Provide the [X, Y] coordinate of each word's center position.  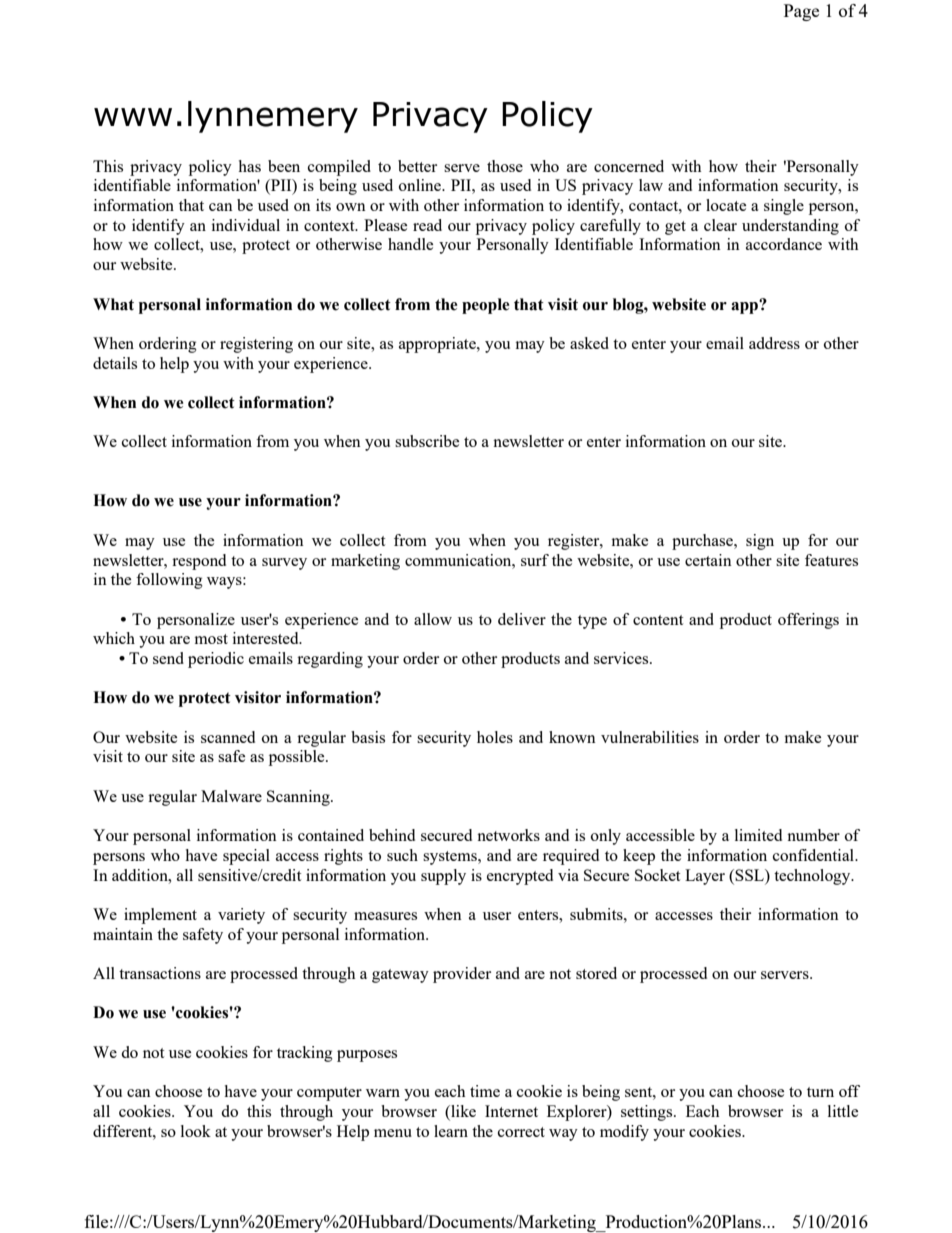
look [196, 1131]
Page [801, 12]
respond [199, 562]
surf [535, 560]
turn [820, 1092]
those [505, 166]
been [284, 166]
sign [760, 542]
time [485, 1091]
